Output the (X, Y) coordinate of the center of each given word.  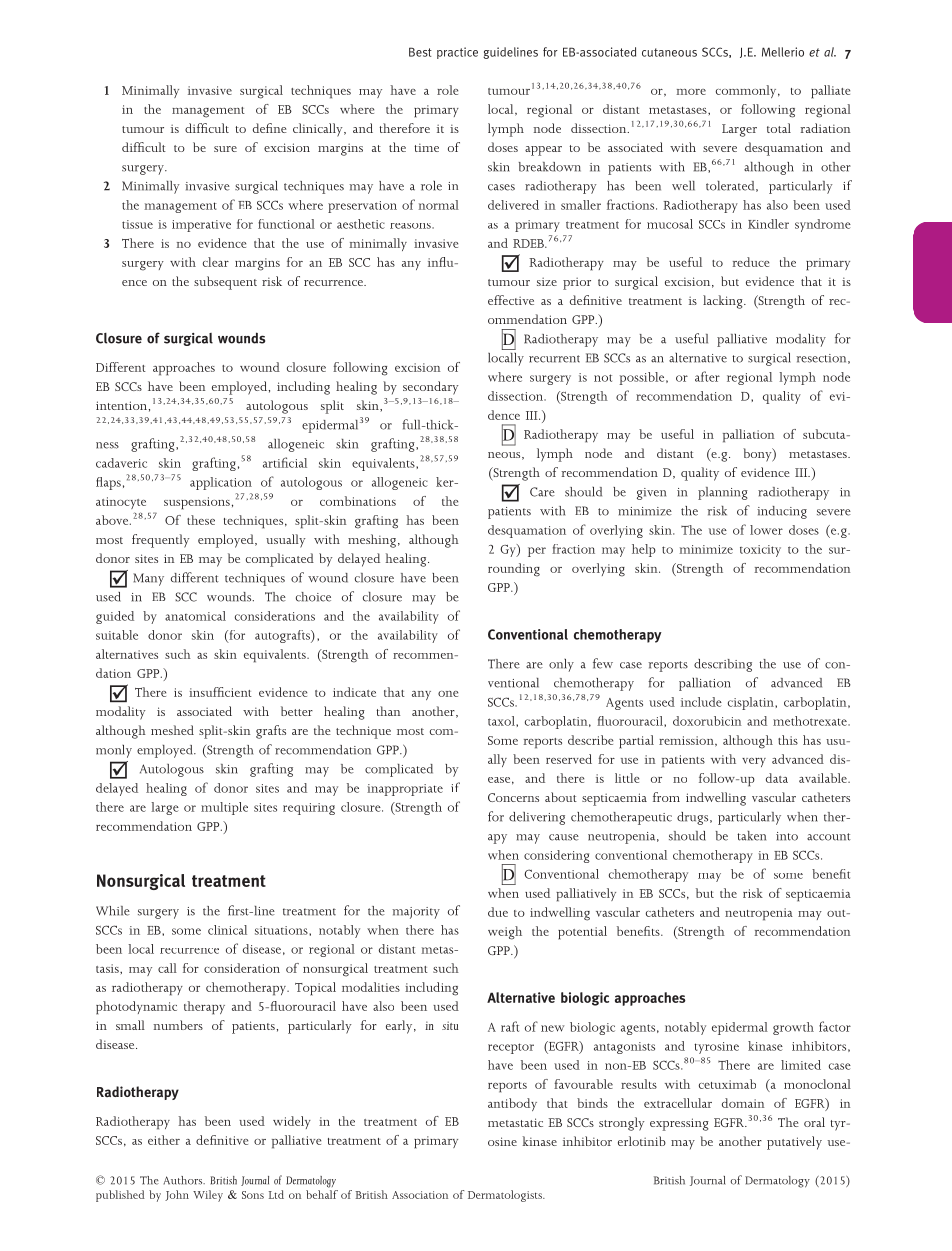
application (221, 483)
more (691, 92)
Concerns (513, 797)
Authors (184, 1180)
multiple (224, 808)
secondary (431, 388)
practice (457, 53)
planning (723, 493)
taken (751, 836)
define (270, 128)
